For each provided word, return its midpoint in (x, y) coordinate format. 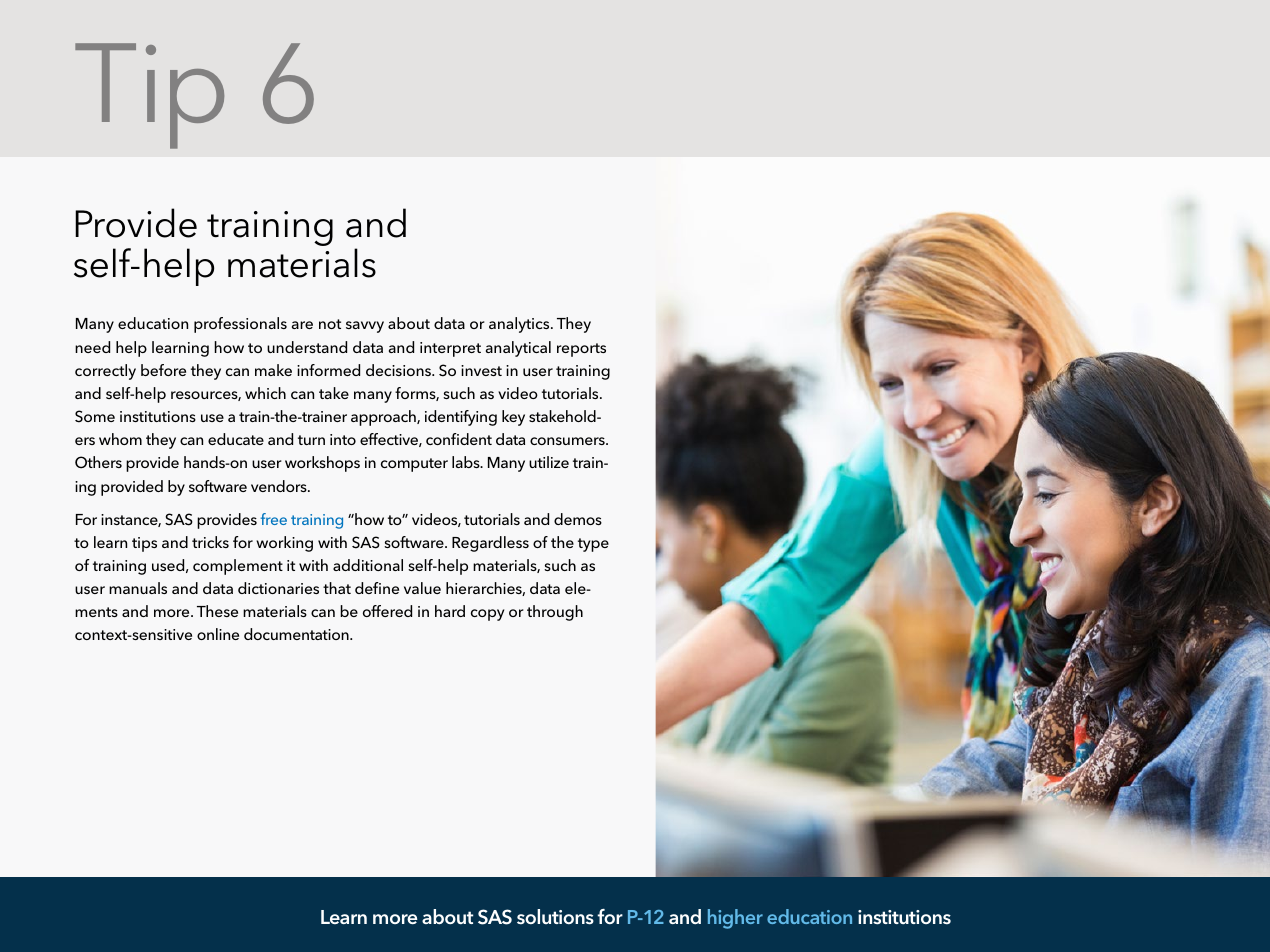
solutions (555, 917)
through (555, 613)
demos (578, 519)
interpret (450, 349)
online (218, 634)
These (217, 611)
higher (735, 919)
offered (387, 611)
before (163, 370)
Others (98, 462)
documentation (297, 634)
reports (581, 350)
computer (414, 465)
